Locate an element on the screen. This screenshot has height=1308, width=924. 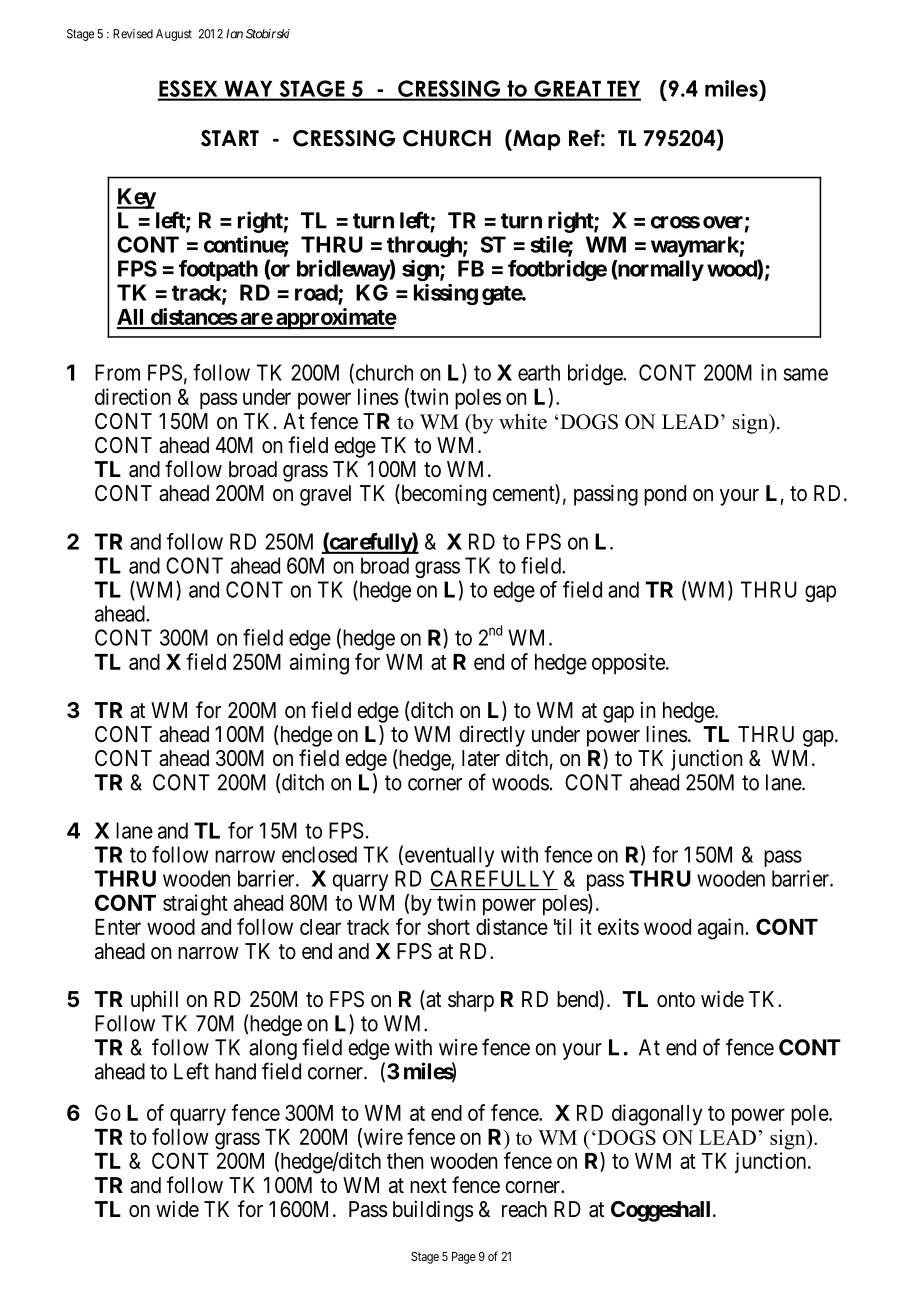
buildings is located at coordinates (433, 1211).
